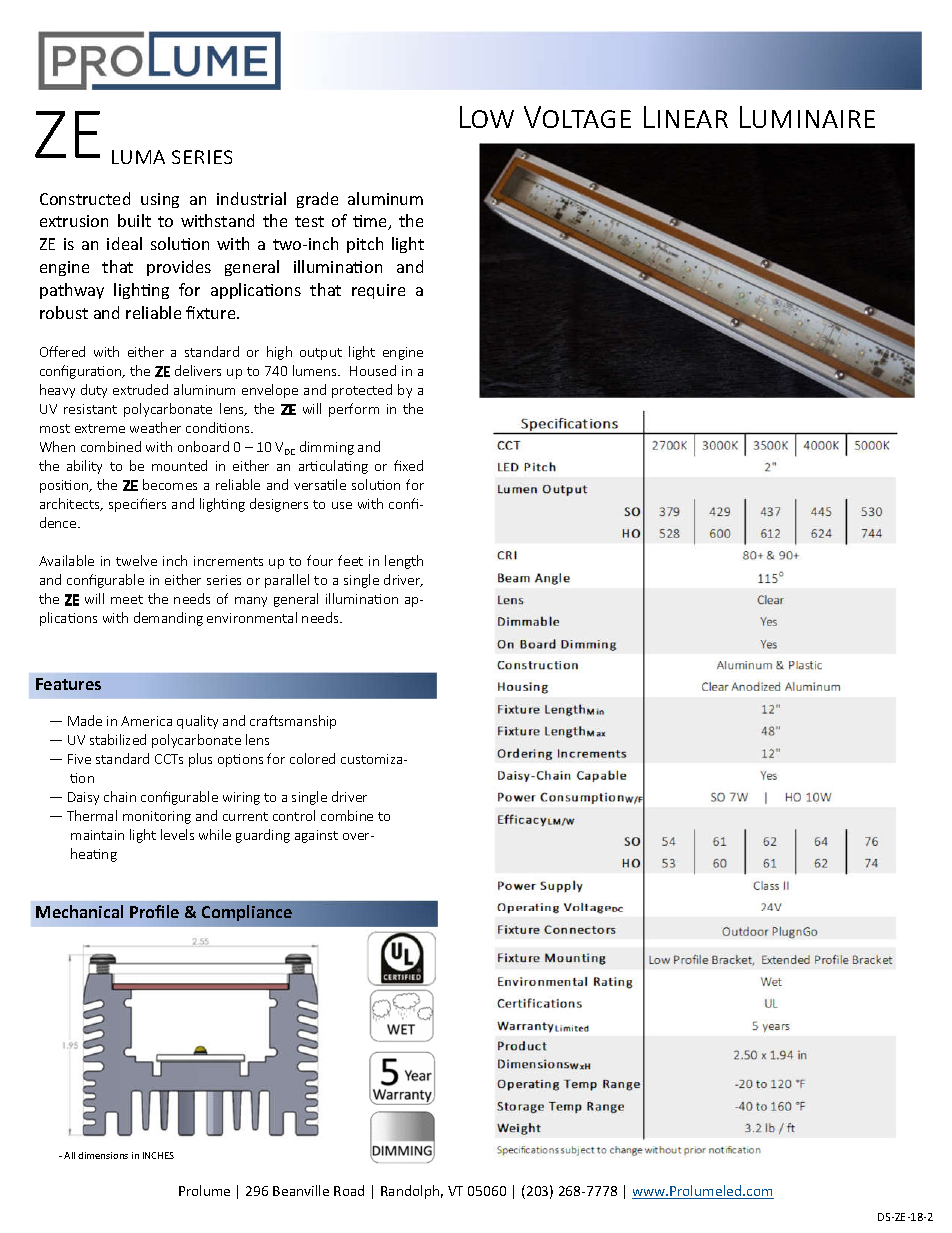  Describe the element at coordinates (103, 1155) in the document. I see `dimensions` at that location.
